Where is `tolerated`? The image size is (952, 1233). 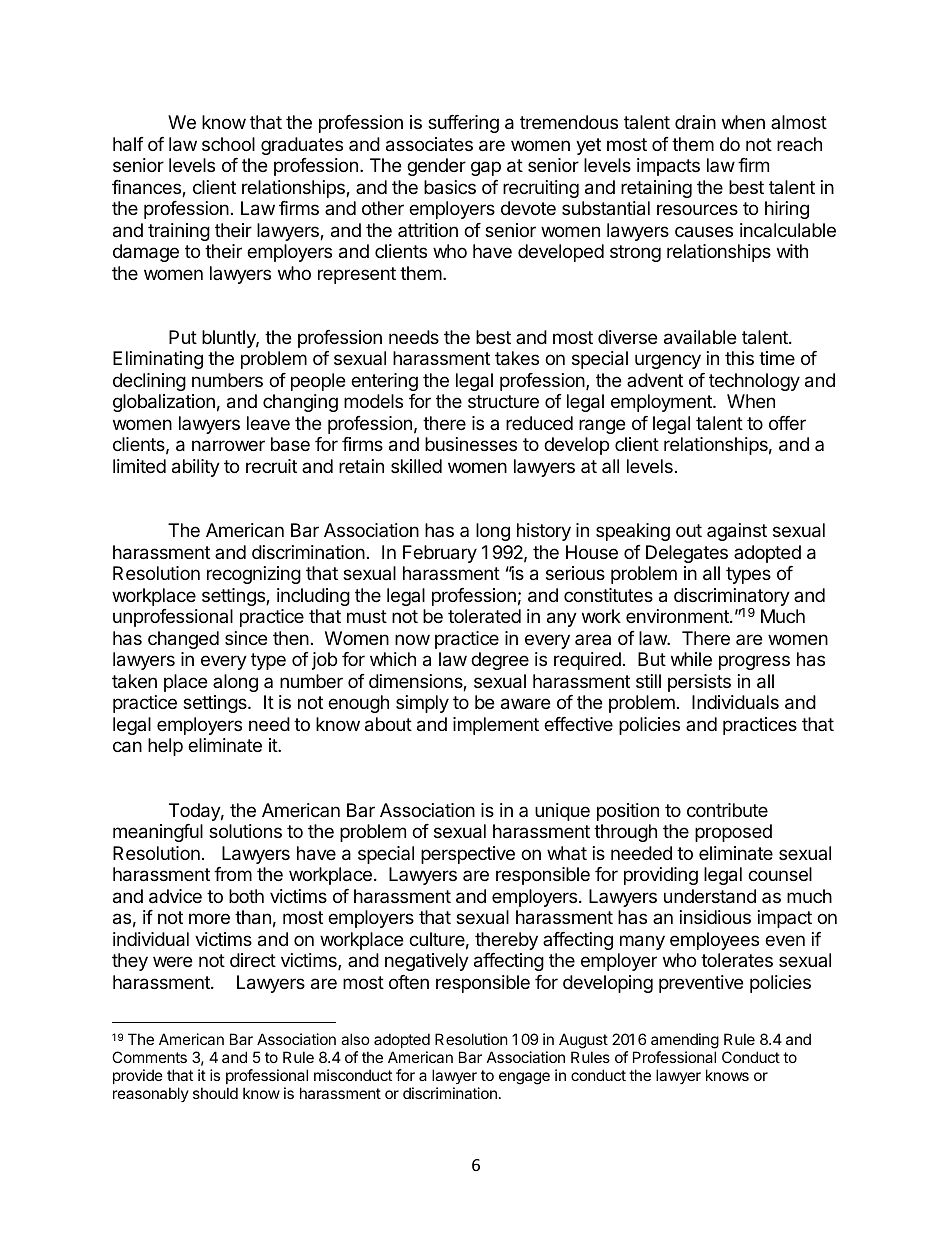 tolerated is located at coordinates (484, 616).
